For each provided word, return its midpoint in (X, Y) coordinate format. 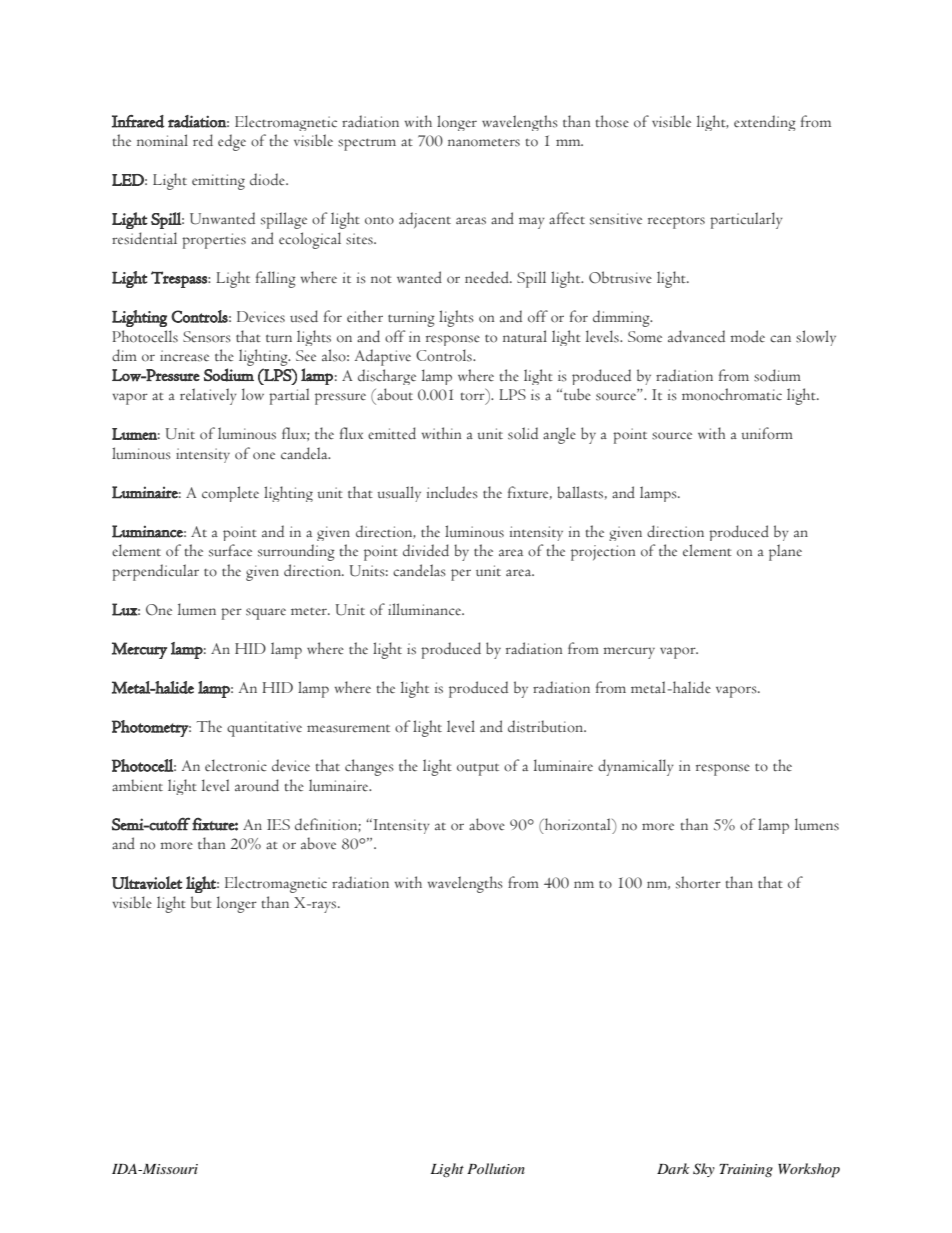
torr (472, 396)
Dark (673, 1168)
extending (765, 123)
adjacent (425, 220)
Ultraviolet (147, 883)
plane (785, 552)
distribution (547, 726)
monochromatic (732, 394)
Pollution (496, 1168)
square (266, 614)
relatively (208, 396)
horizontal (578, 824)
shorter (698, 882)
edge (232, 142)
